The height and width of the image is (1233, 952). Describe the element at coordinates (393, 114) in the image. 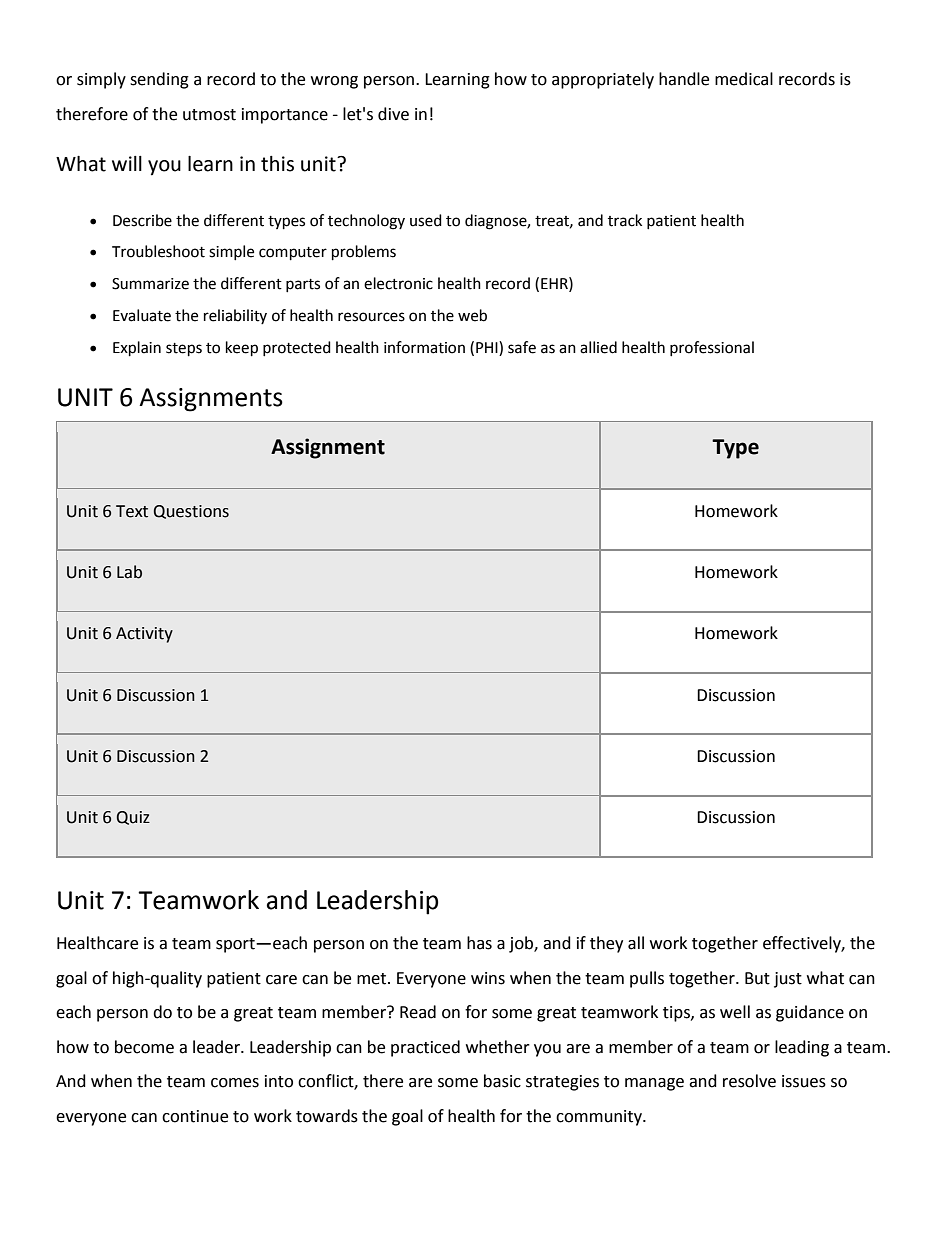

I see `dive` at that location.
